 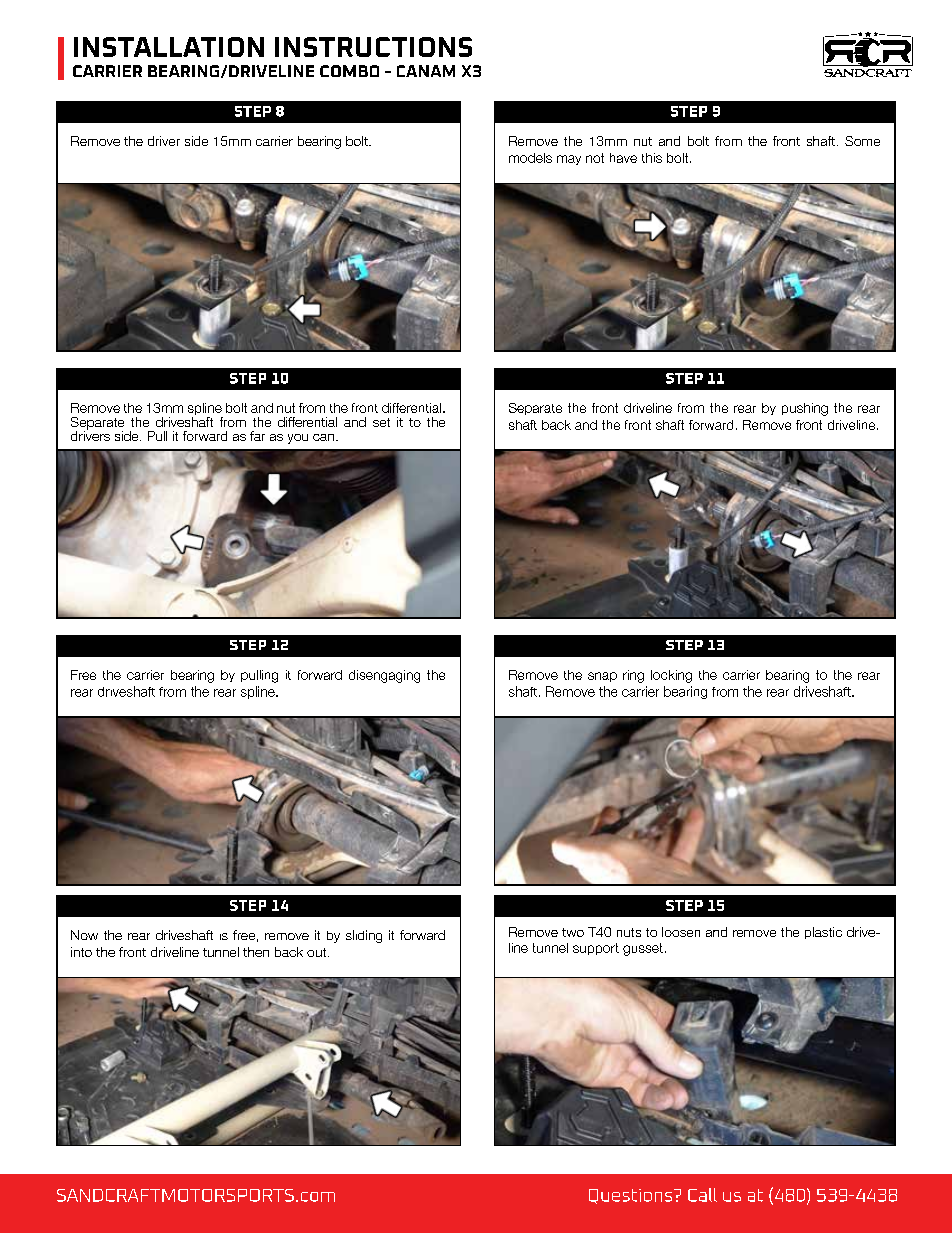 I want to click on far, so click(x=257, y=436).
